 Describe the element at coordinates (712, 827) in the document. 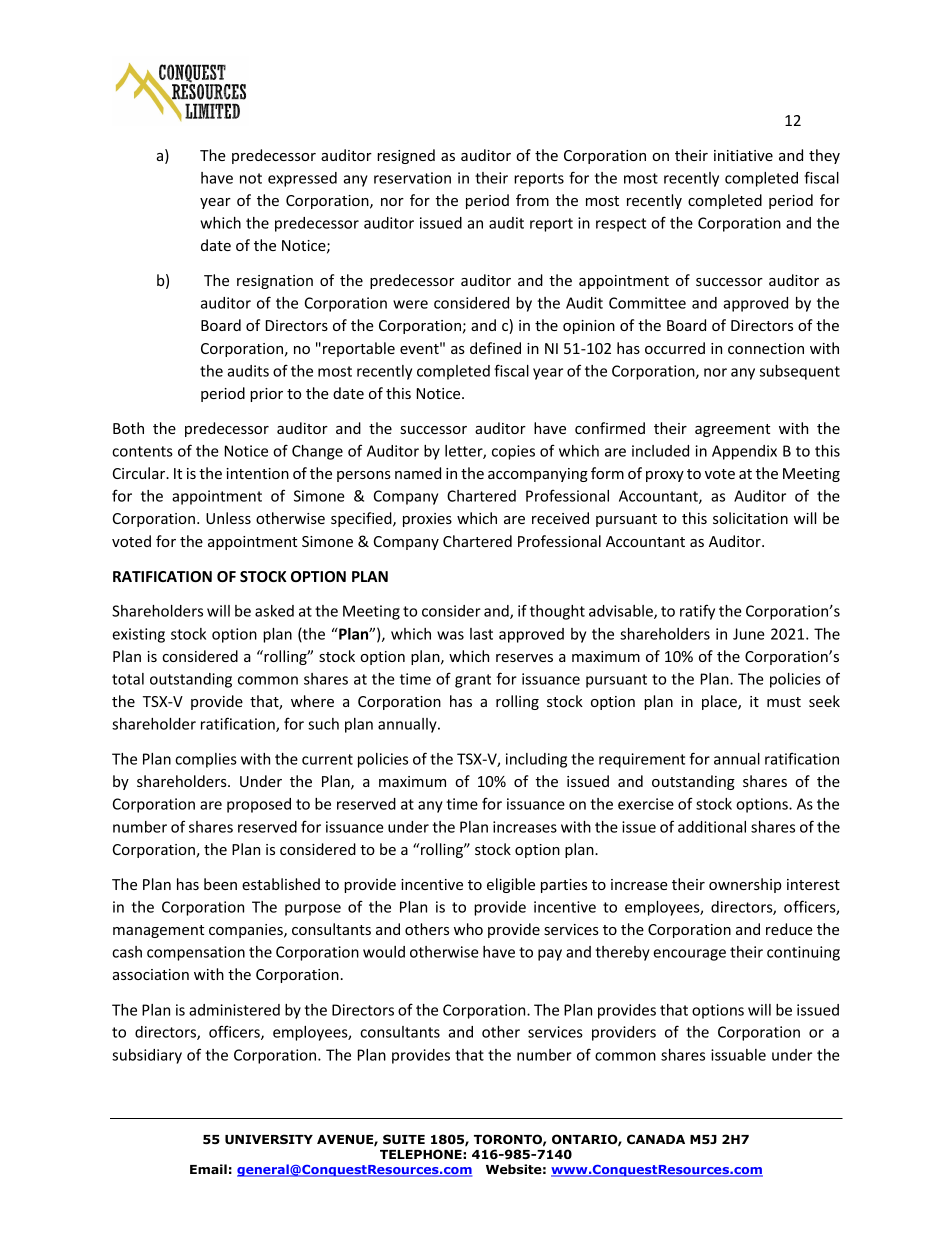

I see `additional` at that location.
